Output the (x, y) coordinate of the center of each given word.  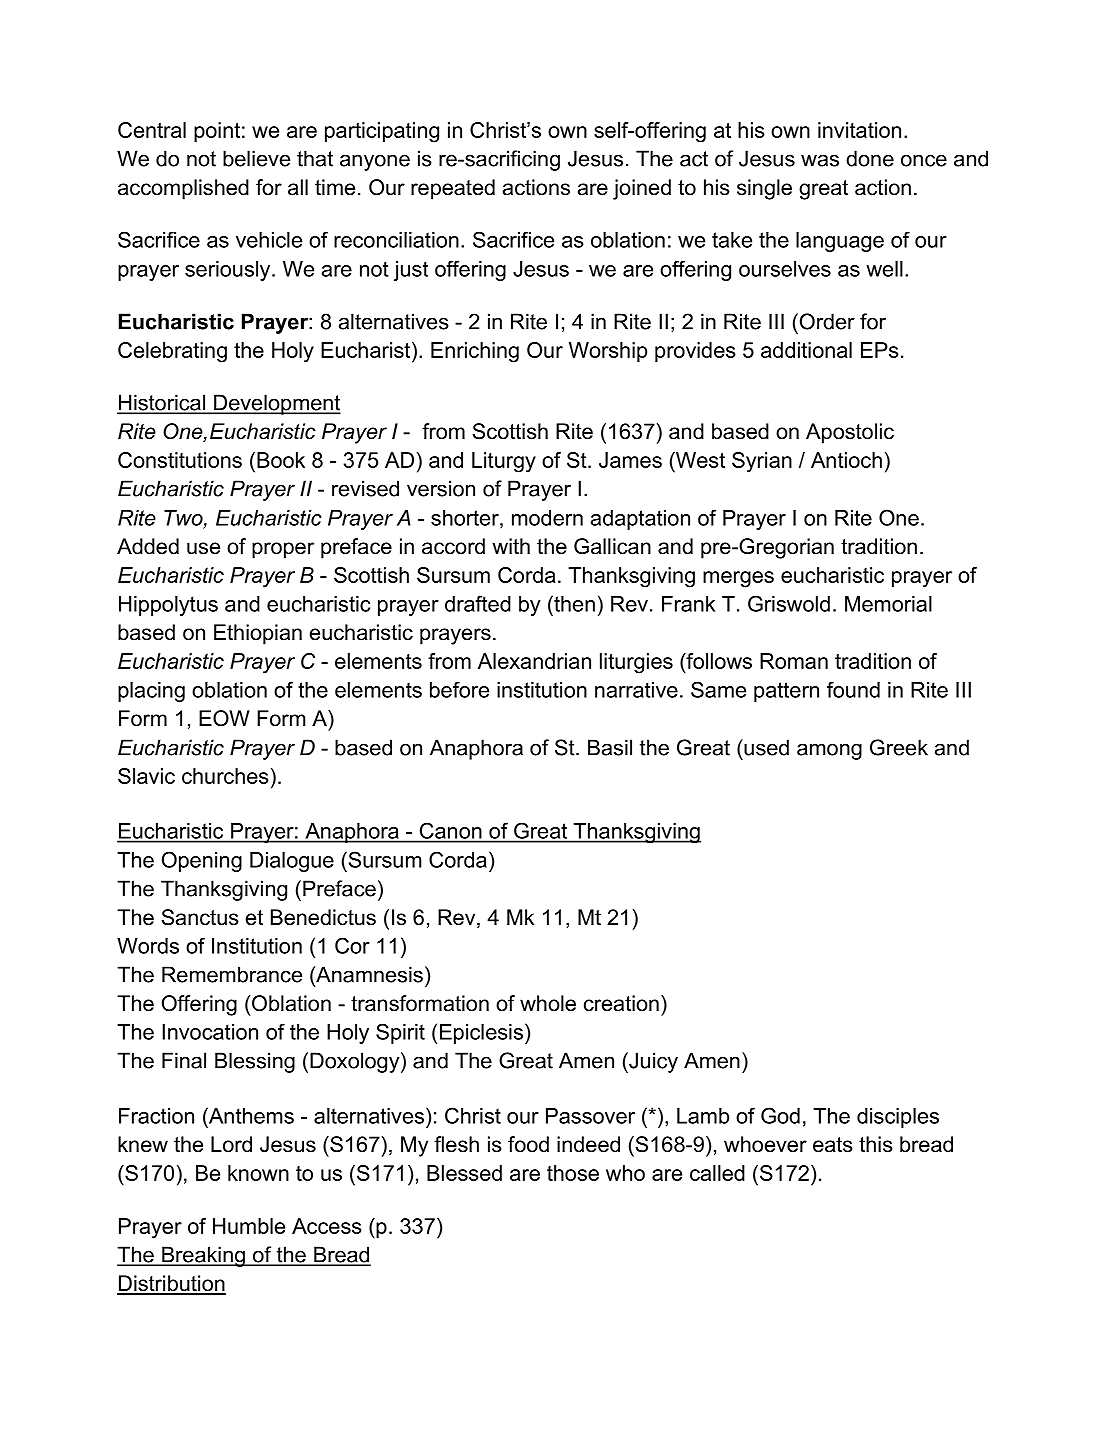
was (820, 160)
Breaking (203, 1256)
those (573, 1173)
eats (833, 1145)
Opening (202, 861)
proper (283, 550)
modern (547, 518)
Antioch (846, 460)
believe (256, 158)
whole (548, 1003)
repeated (453, 189)
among (829, 751)
